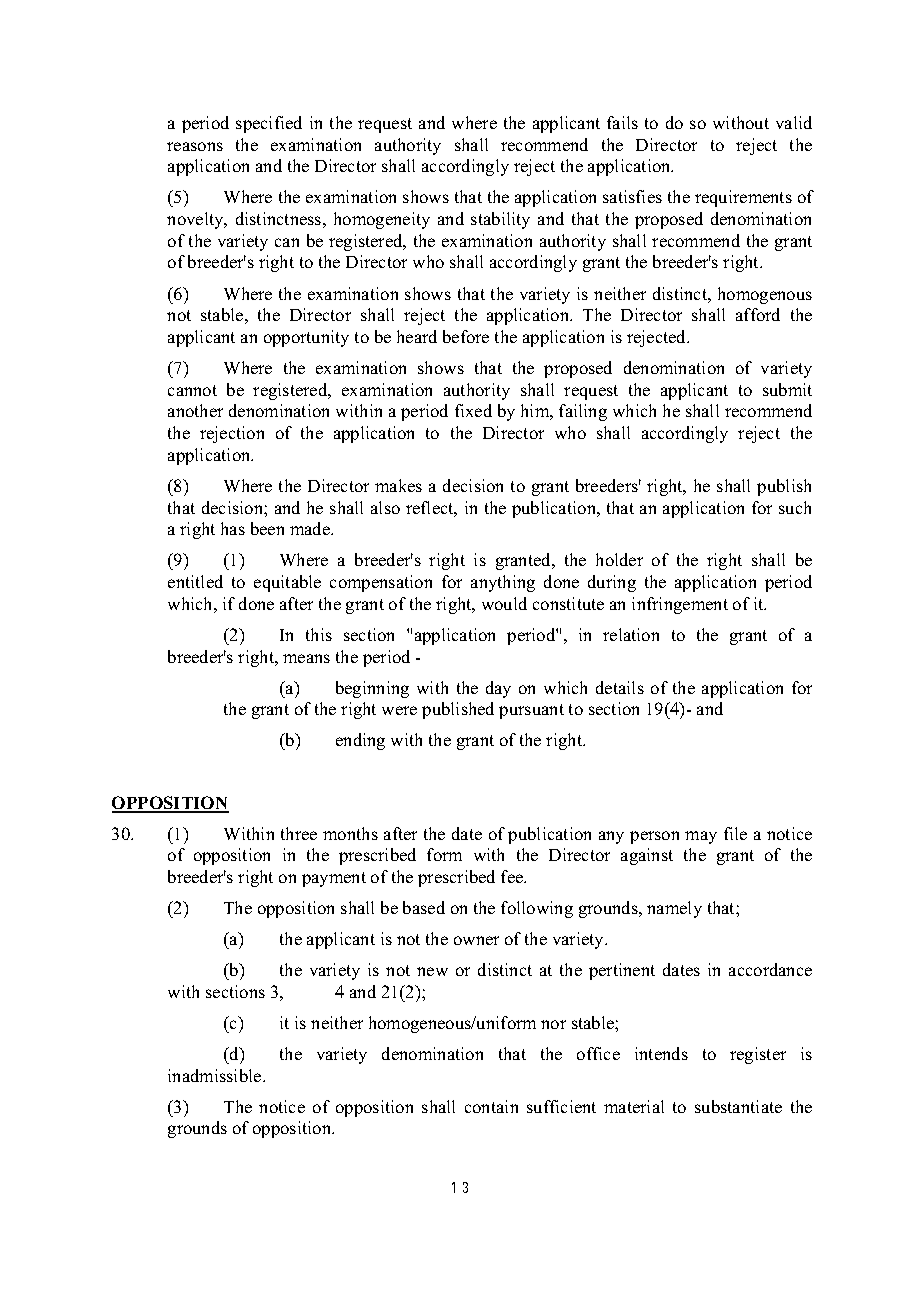 The height and width of the image is (1308, 924). Describe the element at coordinates (269, 124) in the image. I see `specified` at that location.
